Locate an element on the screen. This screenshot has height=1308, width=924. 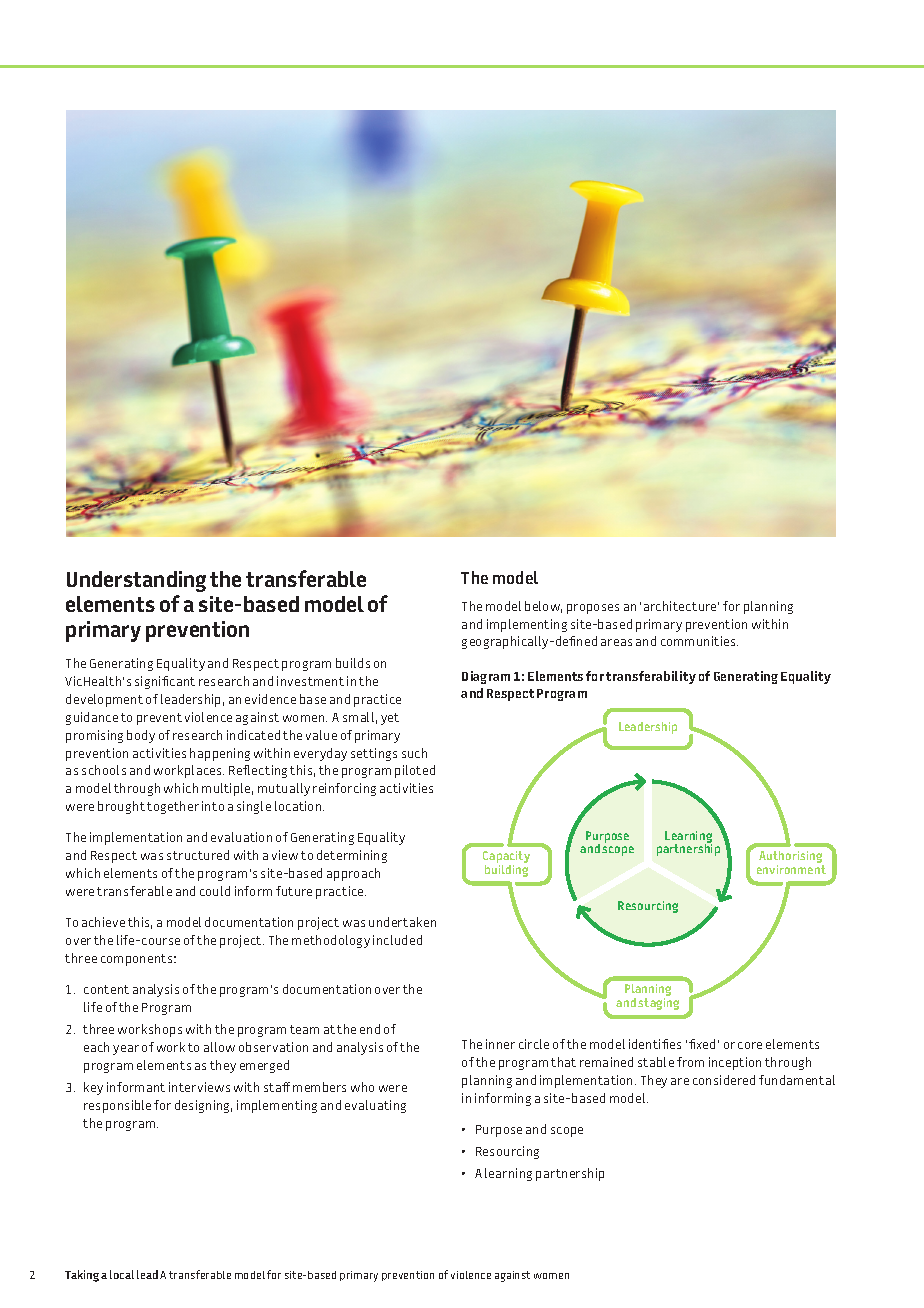
local is located at coordinates (122, 1274).
